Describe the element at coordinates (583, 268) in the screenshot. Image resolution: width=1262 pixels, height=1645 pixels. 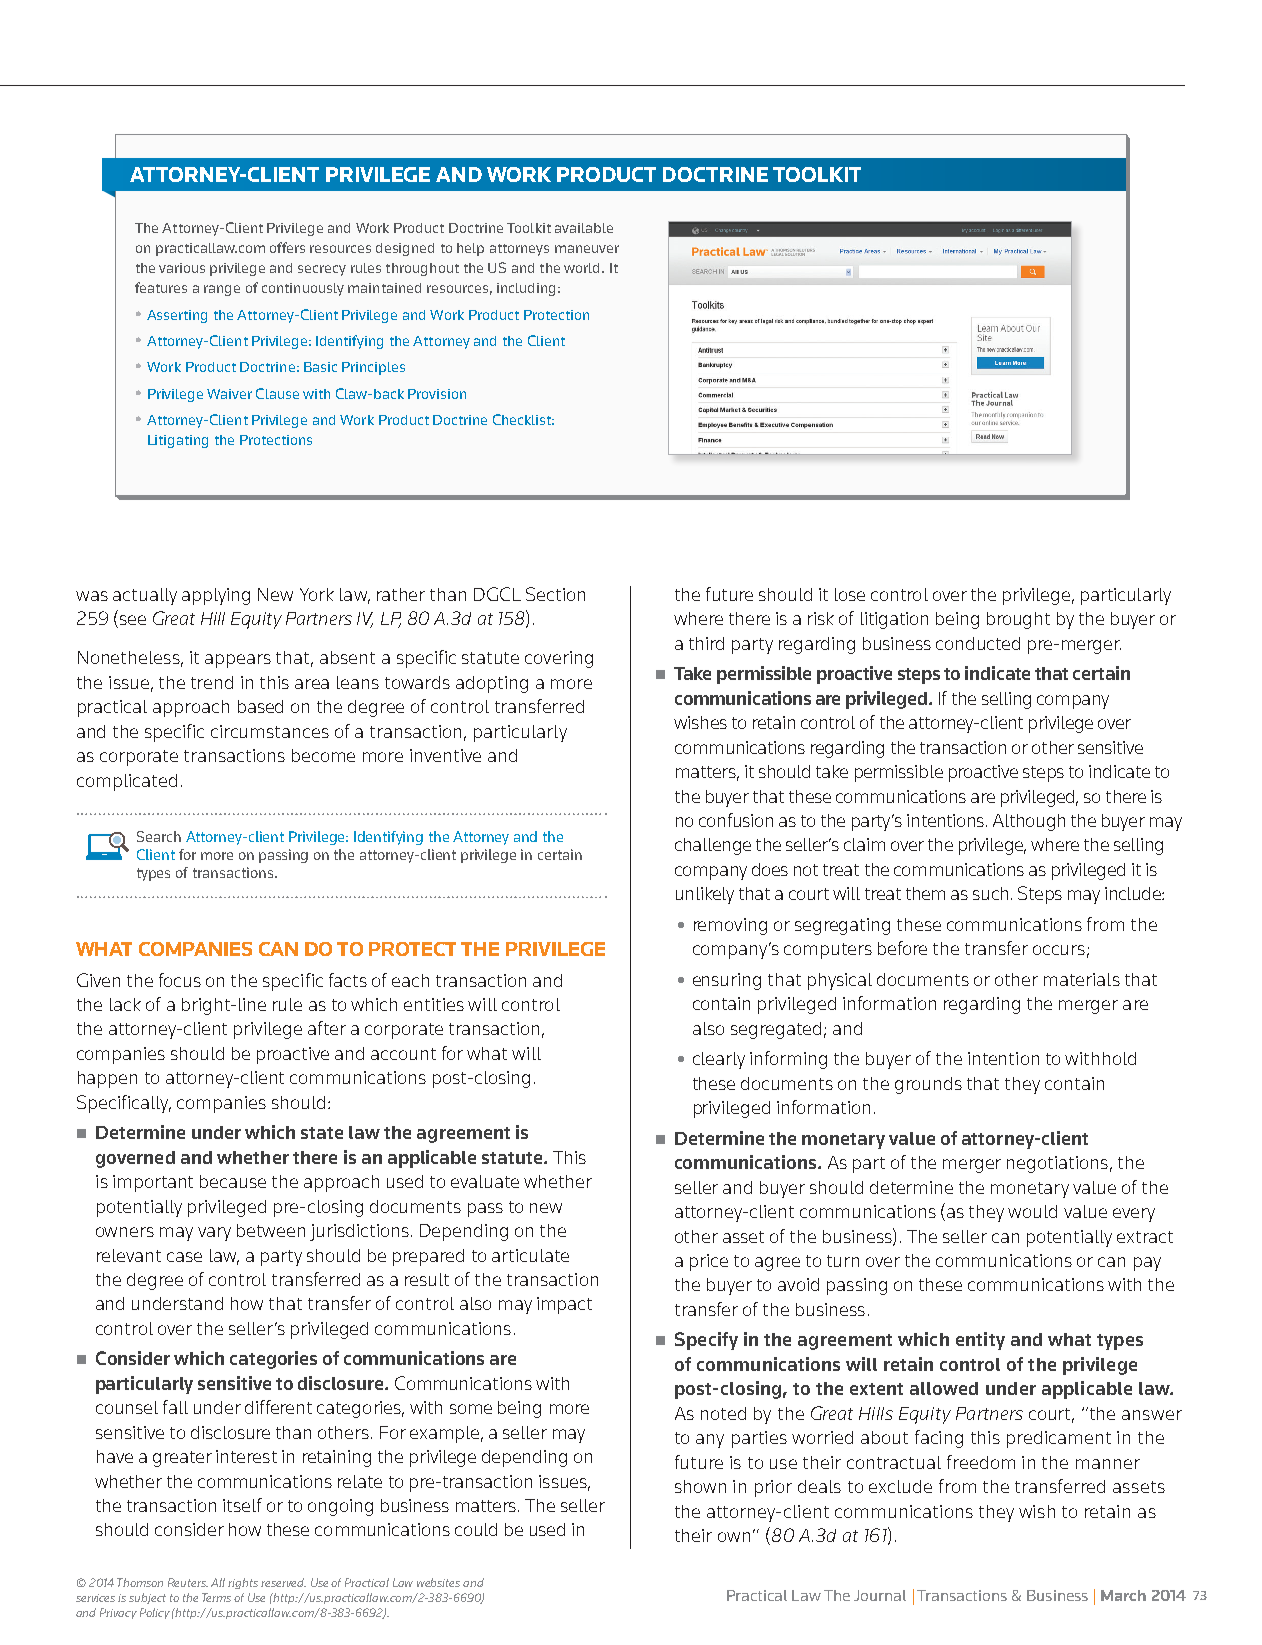
I see `world` at that location.
